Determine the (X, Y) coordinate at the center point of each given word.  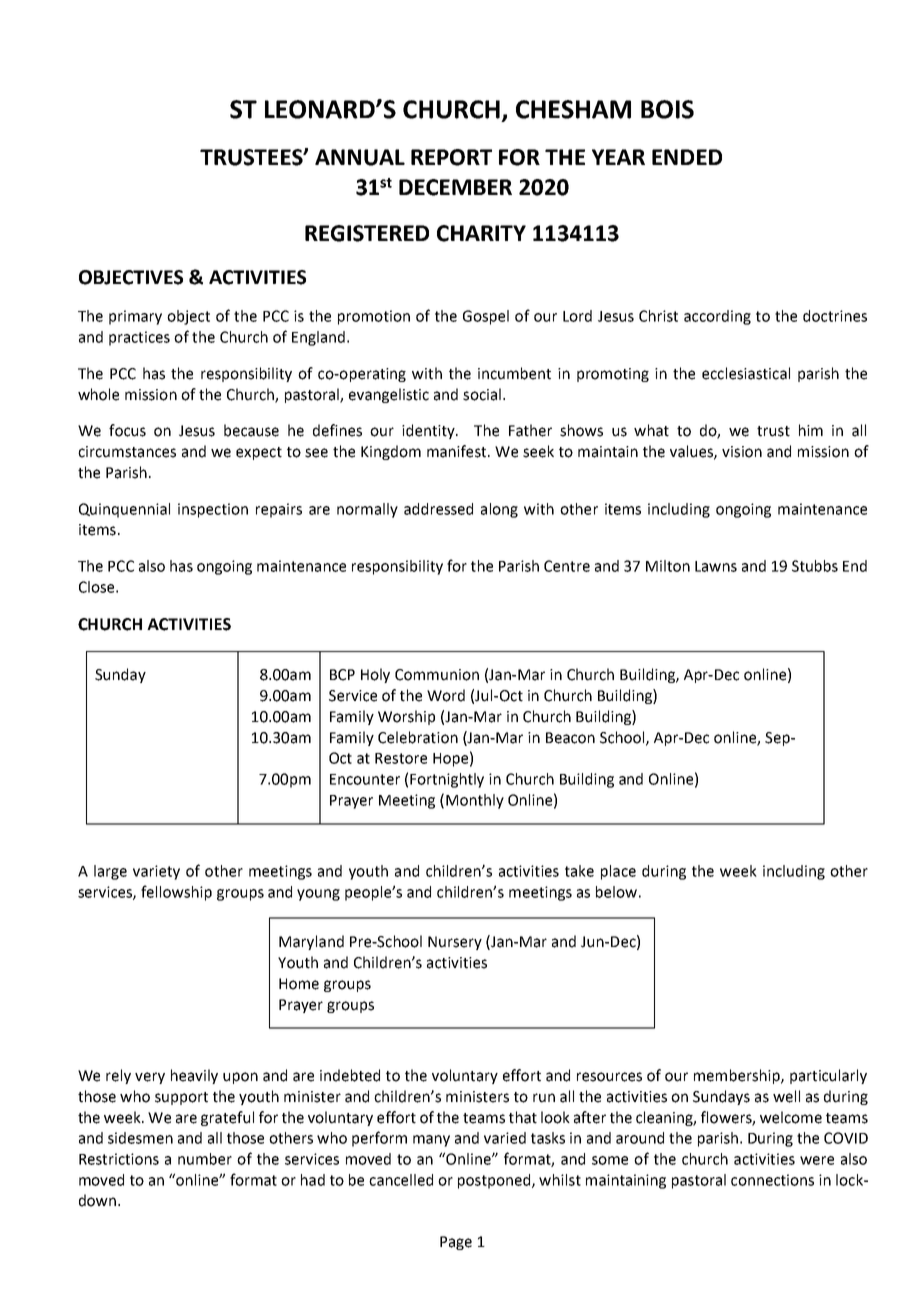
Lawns (716, 566)
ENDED (687, 157)
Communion (437, 675)
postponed (495, 1181)
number (205, 1159)
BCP (342, 675)
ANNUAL (360, 157)
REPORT (451, 157)
